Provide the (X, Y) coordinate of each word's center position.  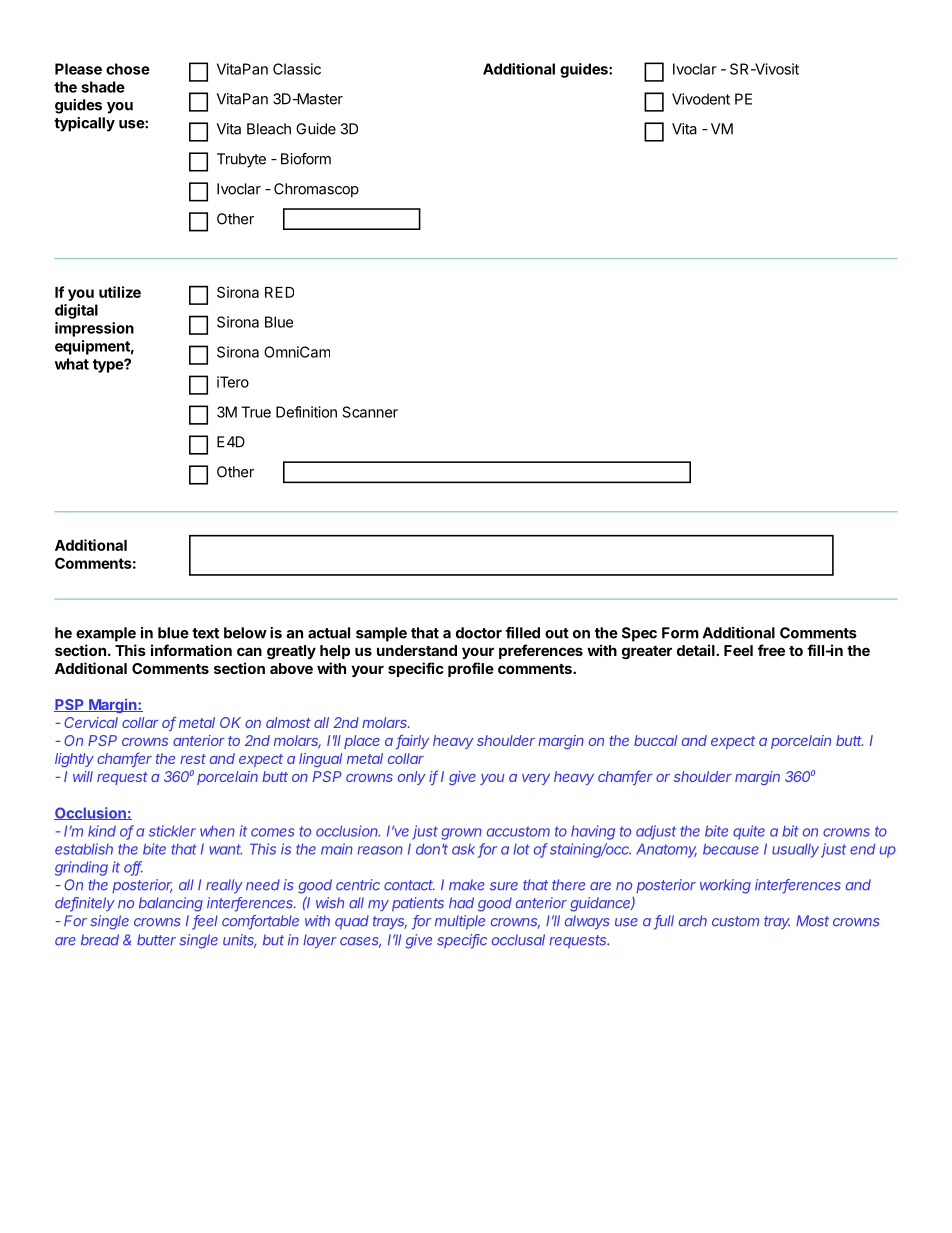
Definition (306, 412)
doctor (479, 633)
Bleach (269, 129)
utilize (120, 292)
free (771, 650)
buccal (655, 740)
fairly (412, 741)
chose (128, 69)
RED (279, 292)
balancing (171, 904)
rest (193, 759)
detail (697, 650)
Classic (297, 69)
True (256, 412)
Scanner (370, 412)
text (205, 633)
